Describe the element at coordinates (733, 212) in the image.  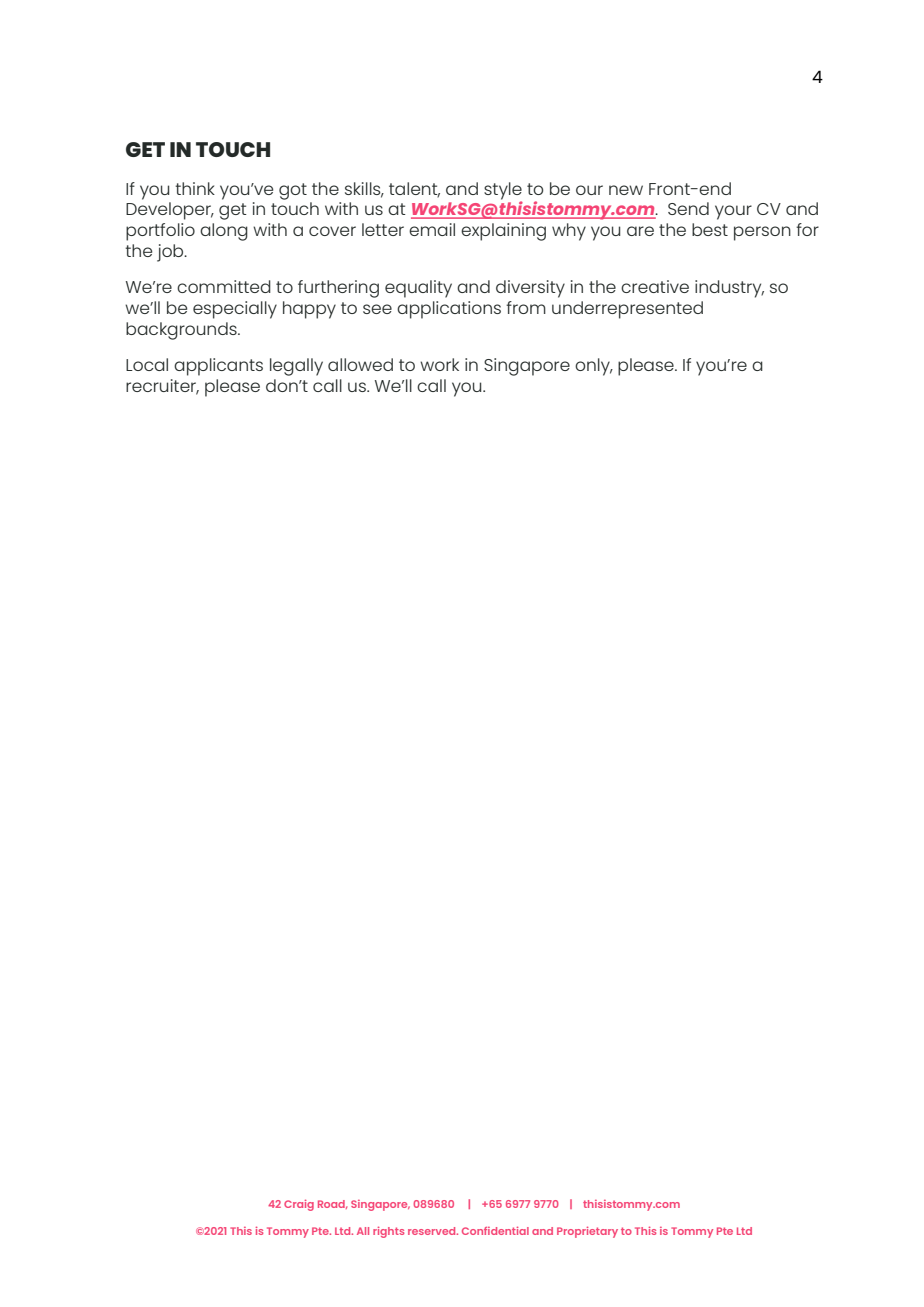
I see `your` at that location.
